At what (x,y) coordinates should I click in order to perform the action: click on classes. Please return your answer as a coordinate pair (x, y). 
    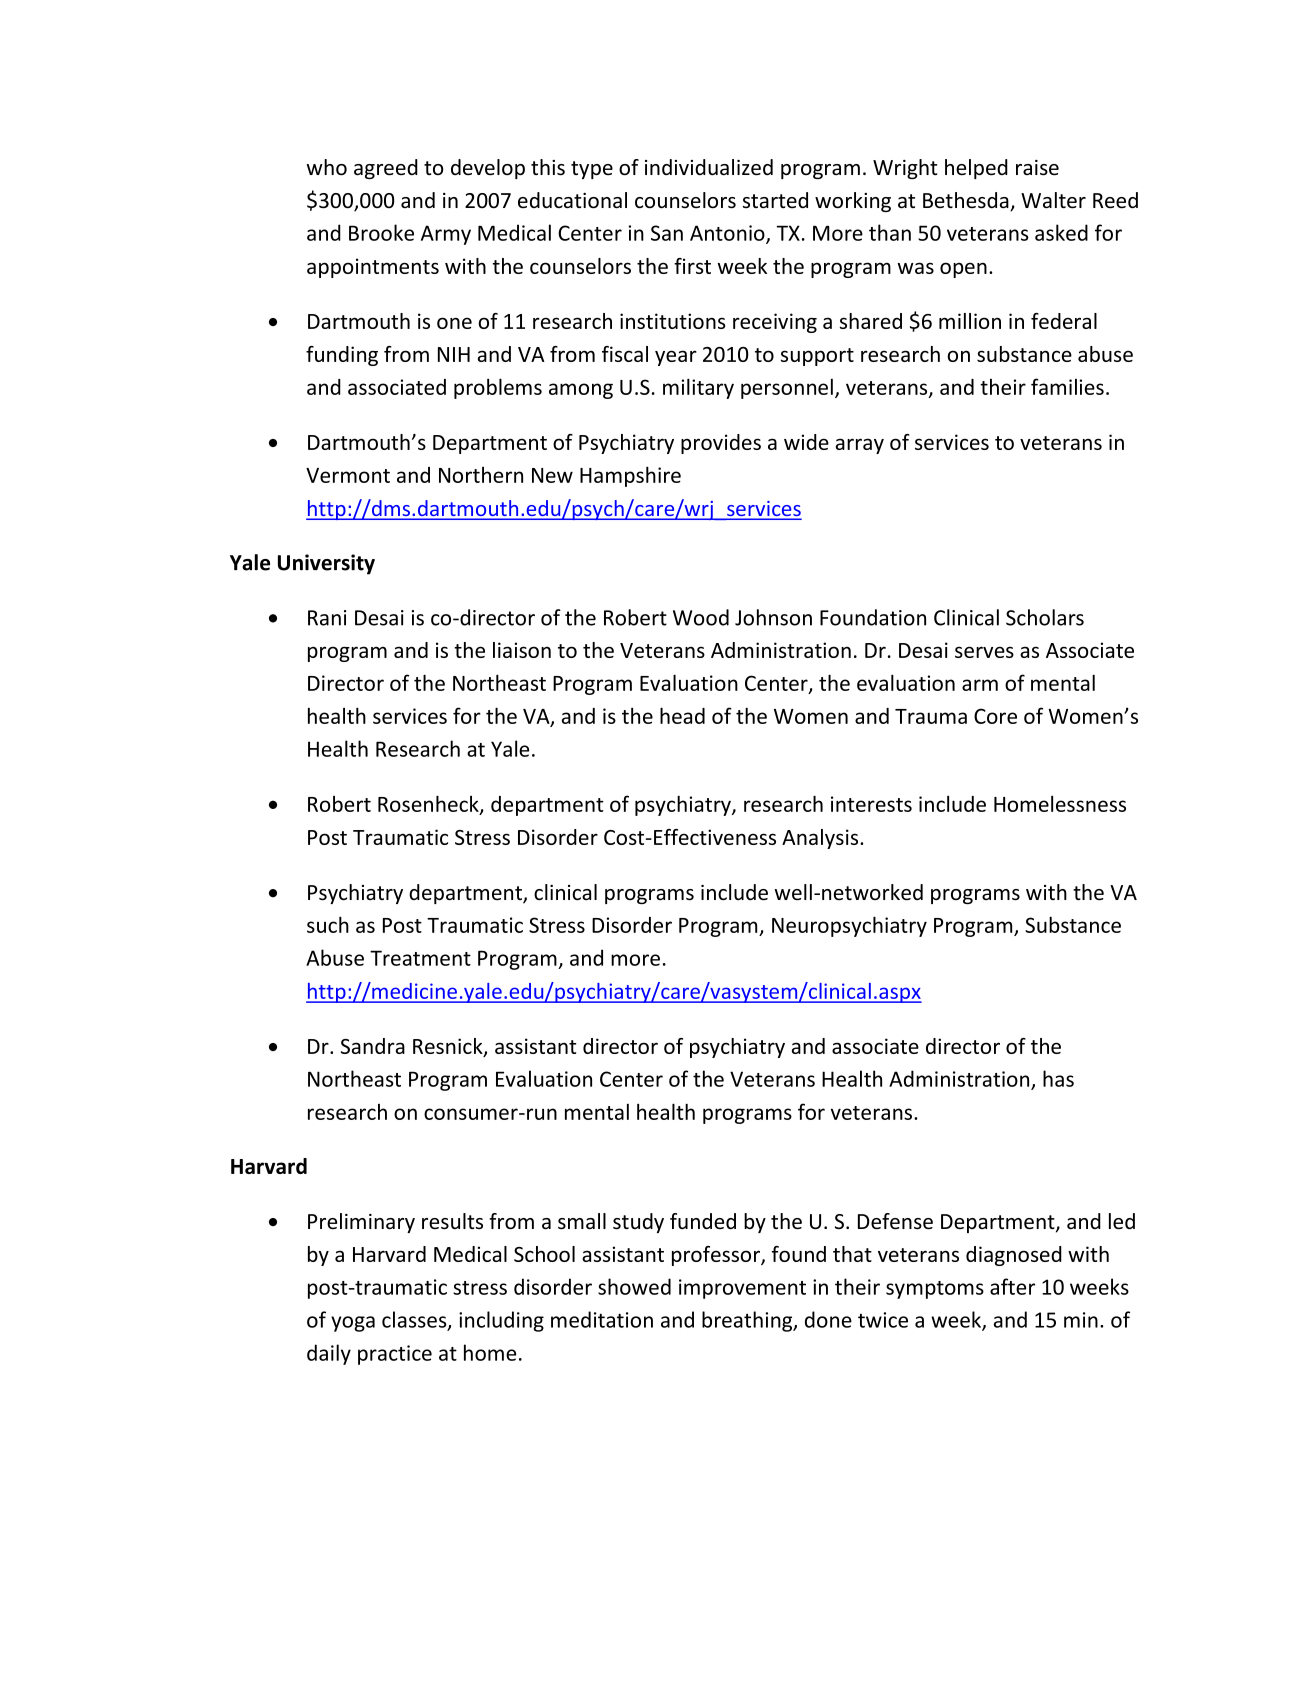
    Looking at the image, I should click on (415, 1320).
